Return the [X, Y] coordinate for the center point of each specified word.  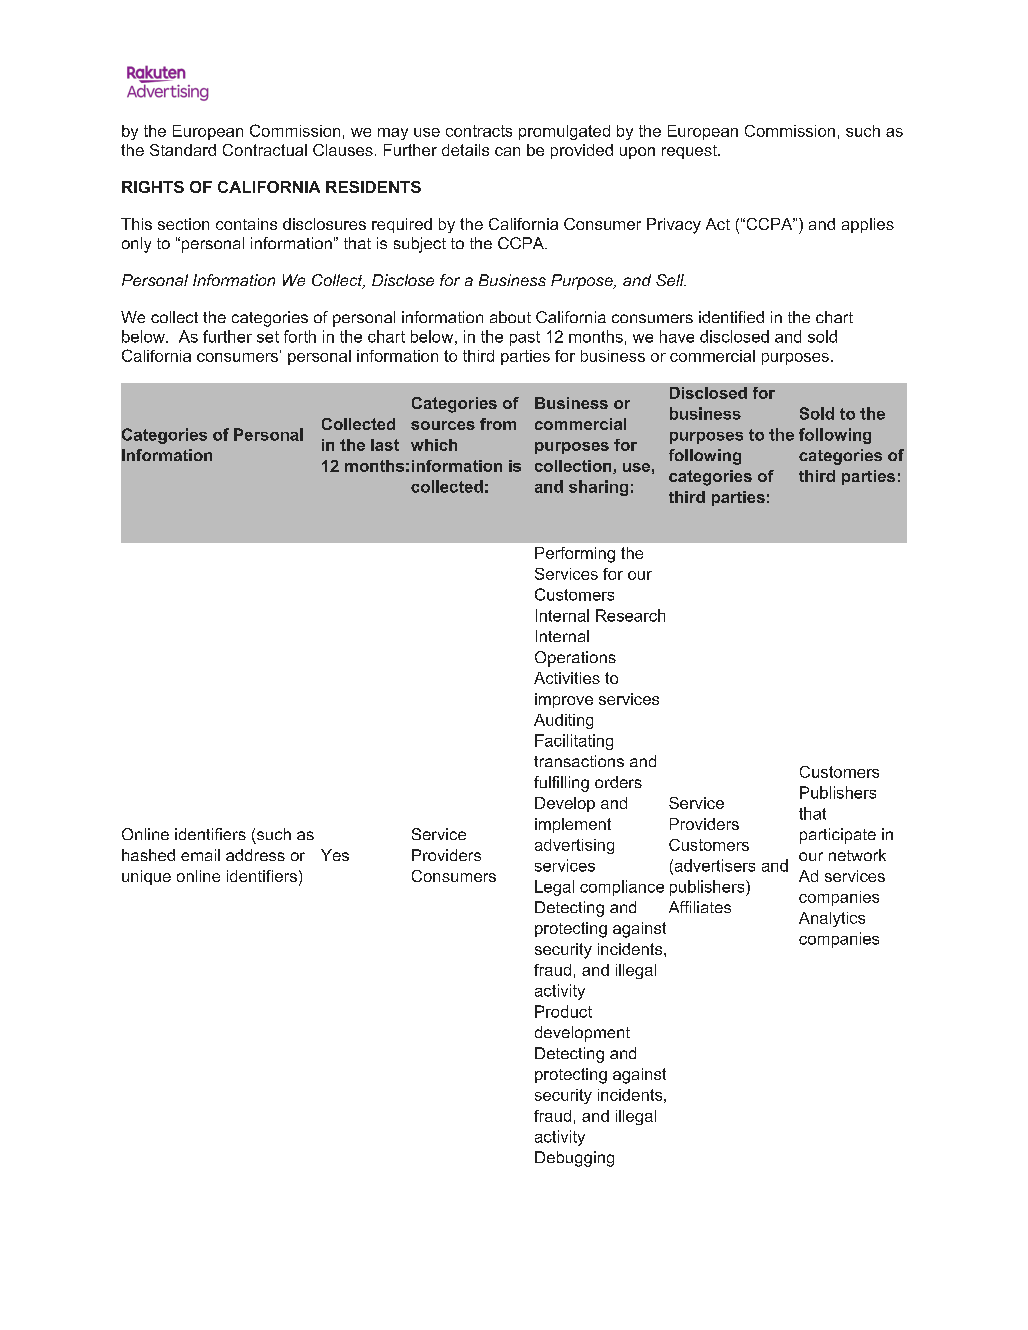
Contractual [265, 150]
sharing [598, 488]
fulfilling [561, 784]
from [498, 424]
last [385, 445]
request [690, 152]
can [507, 151]
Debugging [574, 1159]
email [200, 855]
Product [563, 1011]
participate [838, 836]
